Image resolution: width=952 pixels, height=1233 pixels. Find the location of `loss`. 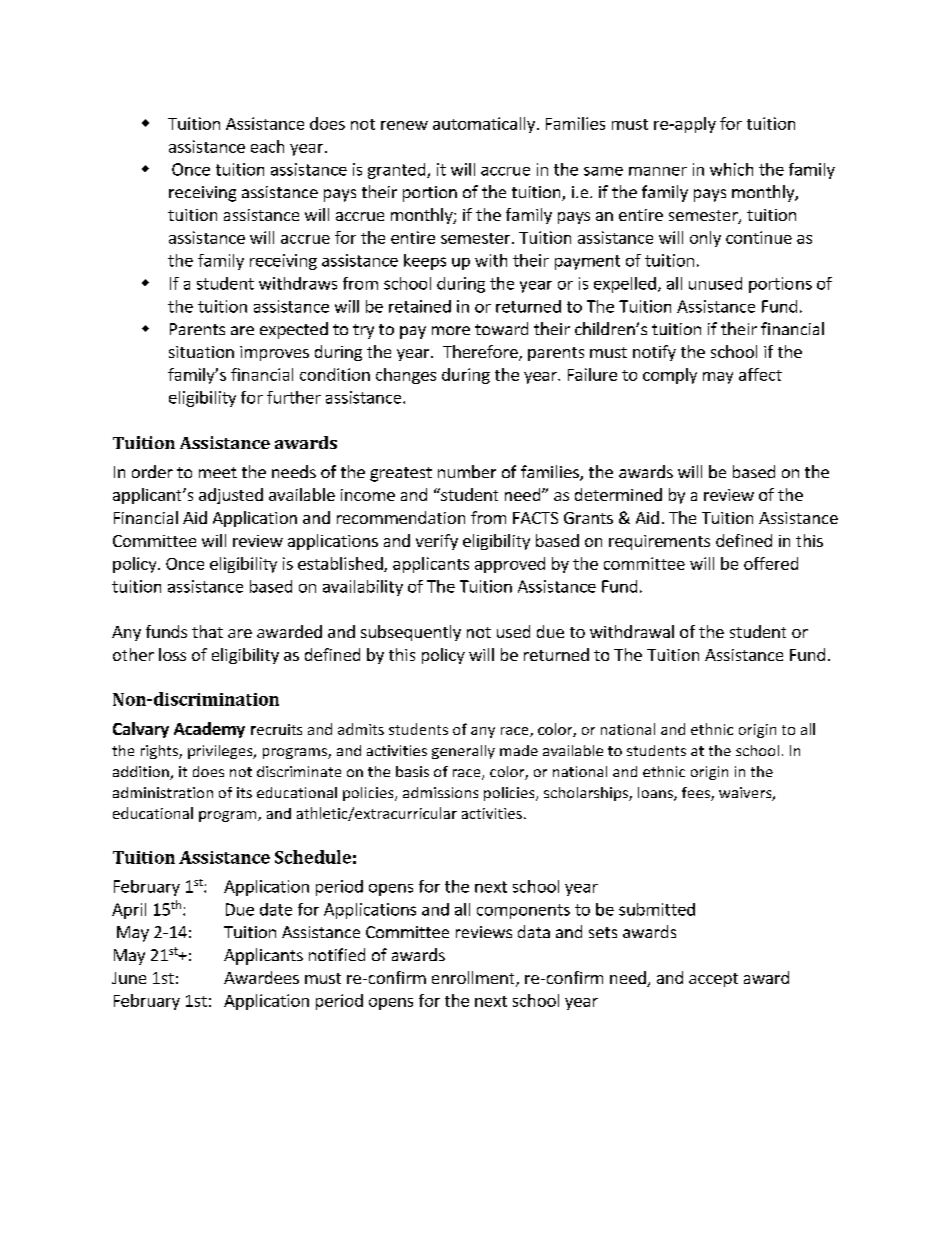

loss is located at coordinates (172, 654).
